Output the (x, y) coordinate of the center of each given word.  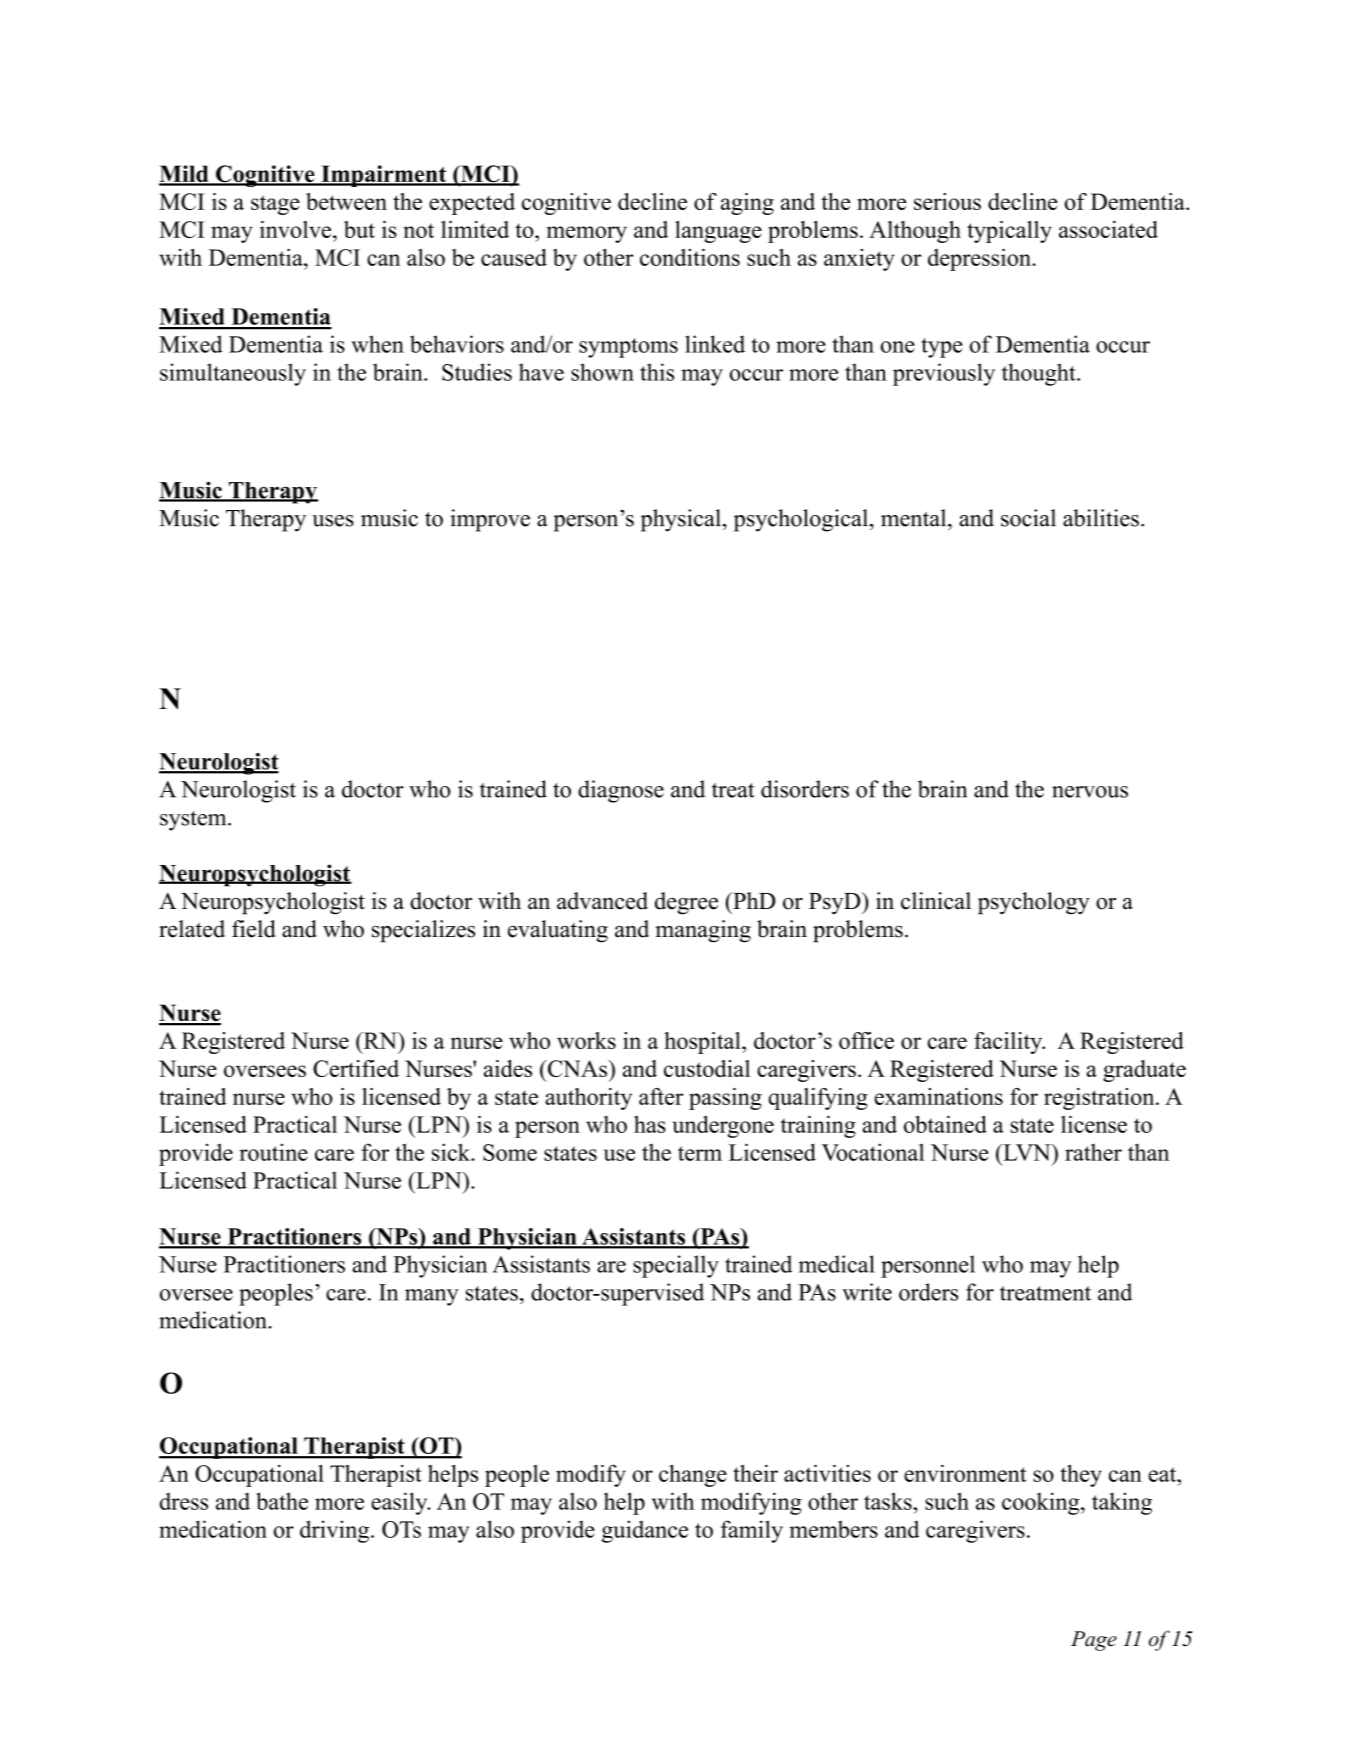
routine (273, 1152)
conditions (690, 257)
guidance (645, 1531)
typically (1009, 232)
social (1028, 518)
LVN (1027, 1152)
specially (676, 1266)
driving (336, 1531)
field (254, 929)
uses (333, 521)
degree (686, 903)
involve (297, 229)
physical (681, 520)
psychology (1034, 903)
